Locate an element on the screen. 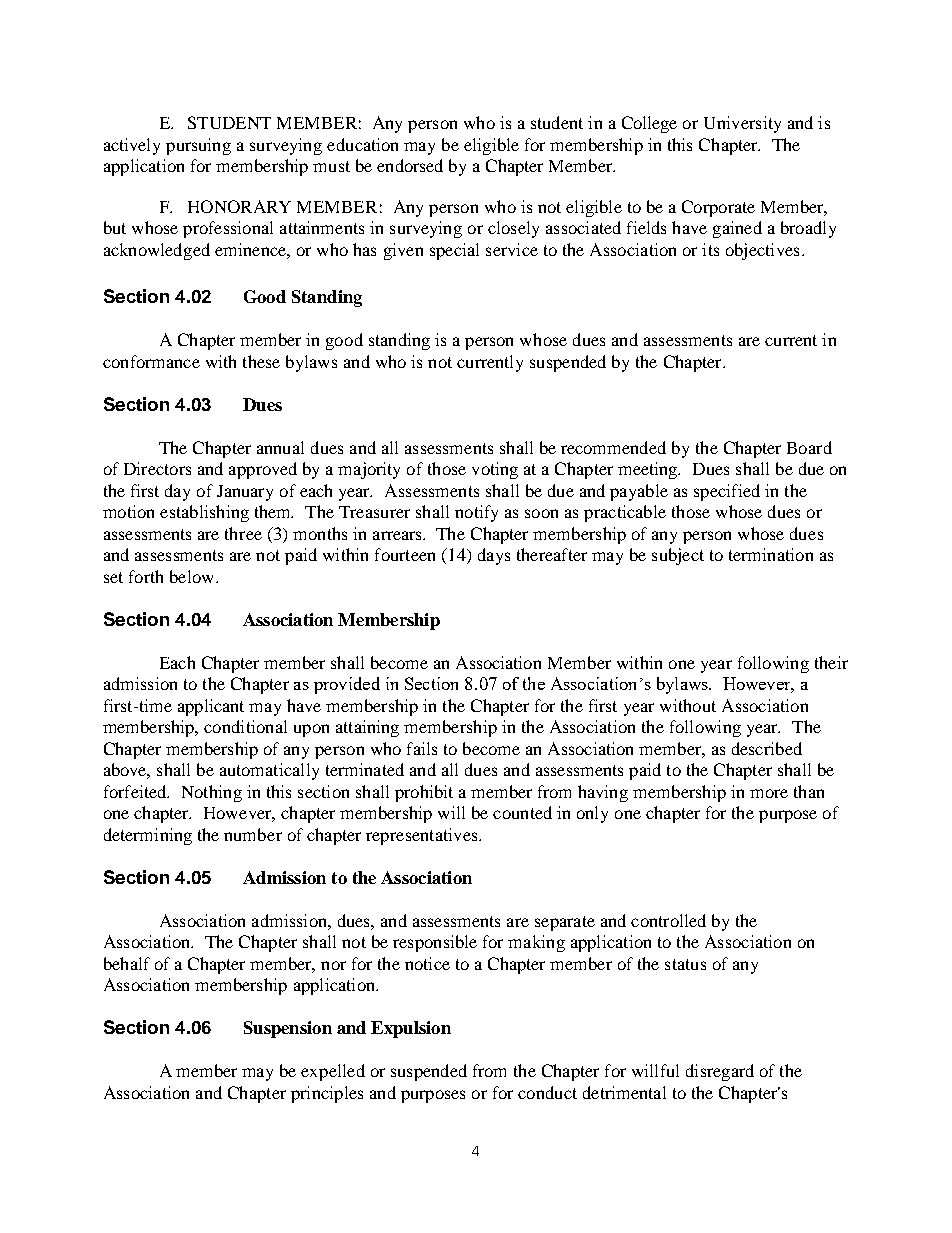 The width and height of the screenshot is (952, 1233). fails is located at coordinates (422, 748).
